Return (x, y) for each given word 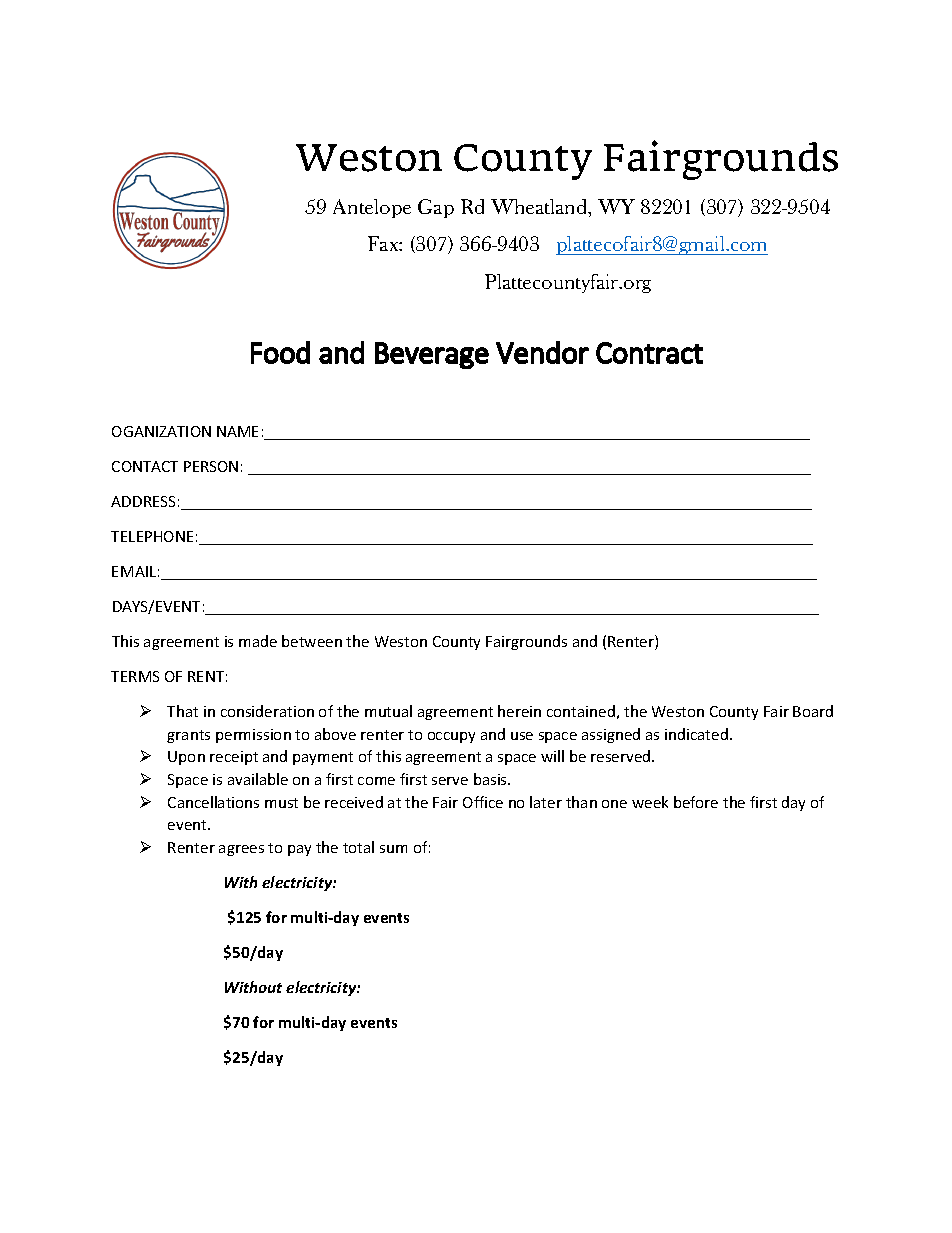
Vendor (542, 352)
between (312, 641)
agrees (241, 850)
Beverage (432, 355)
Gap (436, 208)
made (258, 641)
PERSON (211, 466)
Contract (649, 353)
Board (813, 711)
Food (280, 352)
